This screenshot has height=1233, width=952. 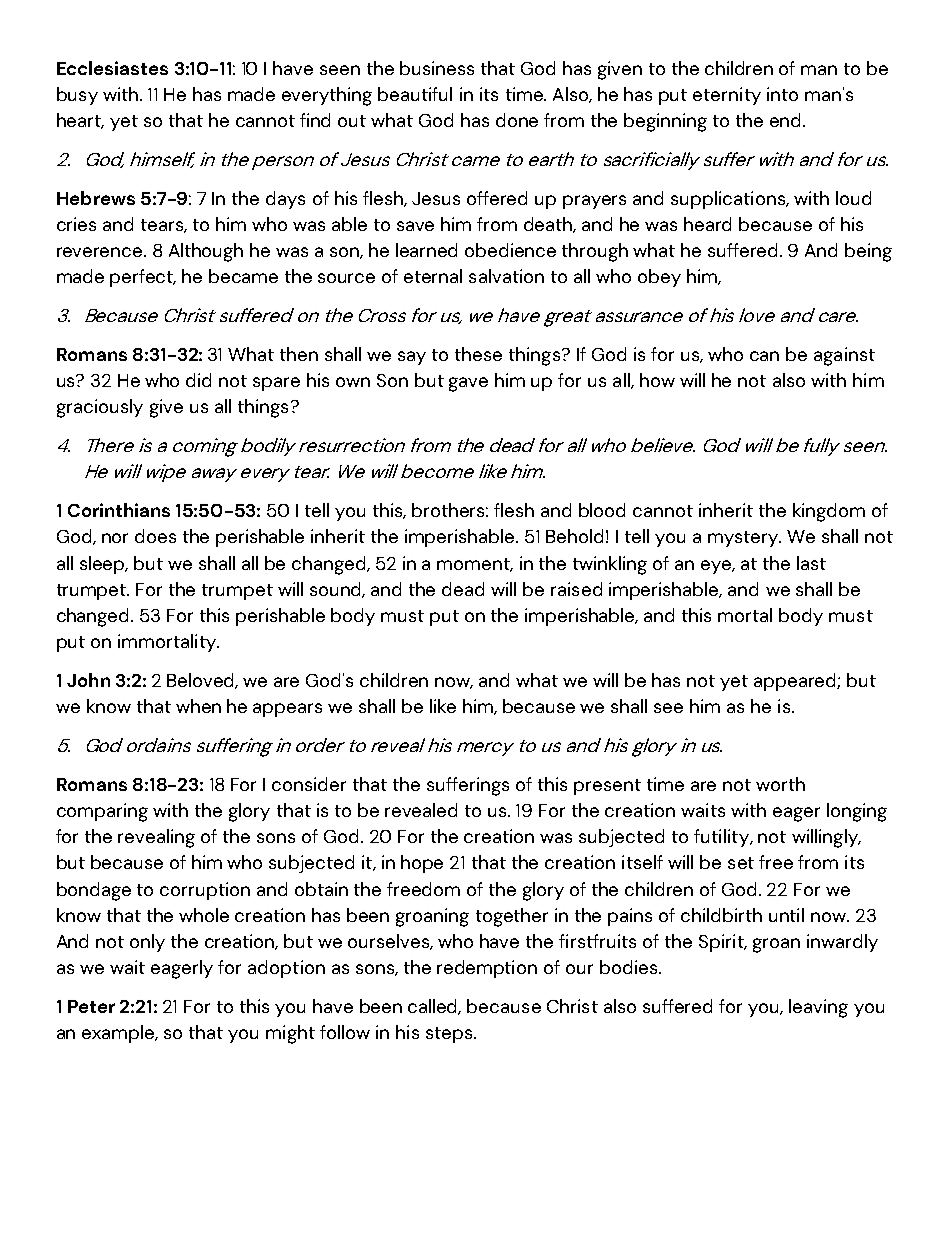 I want to click on does, so click(x=155, y=536).
